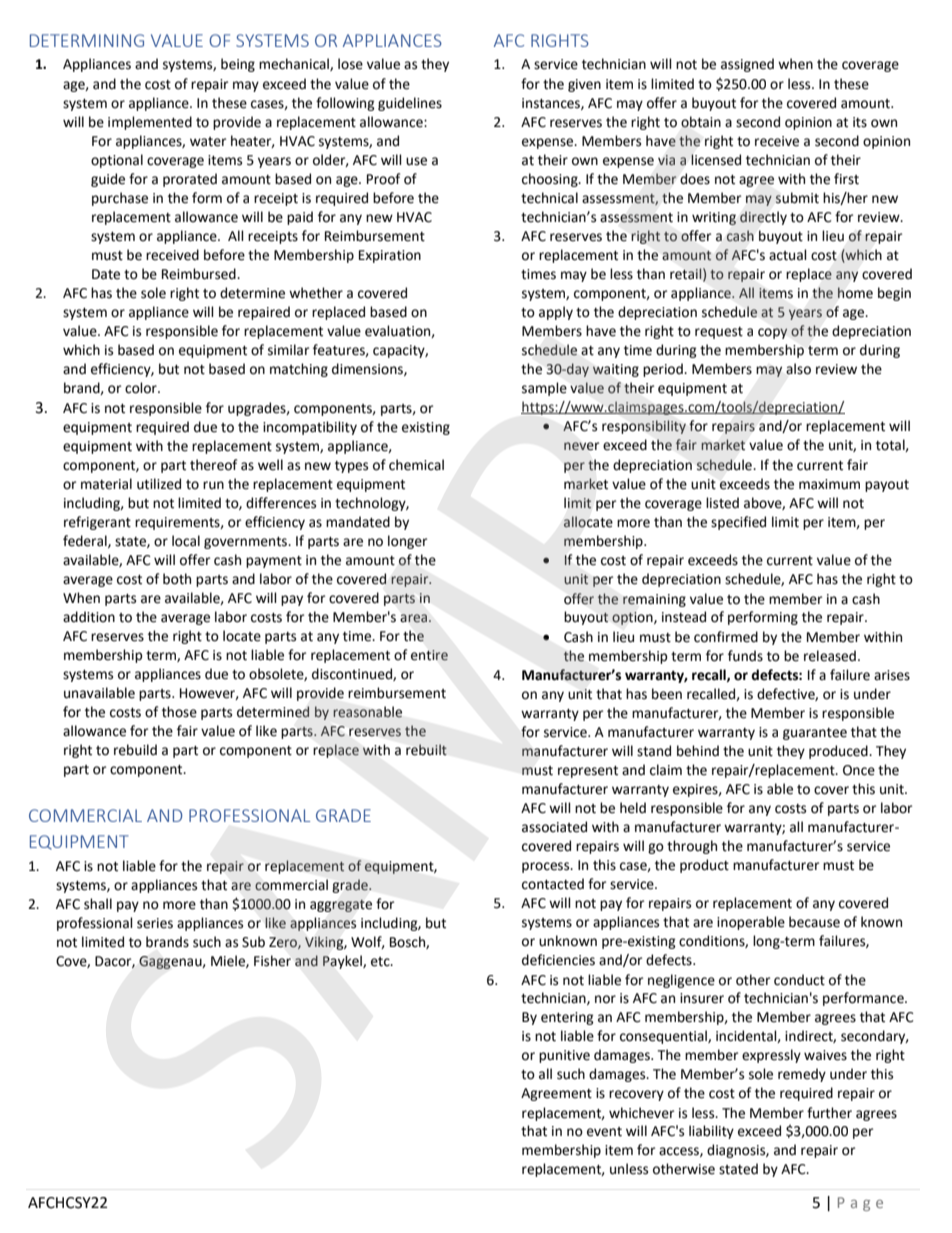  What do you see at coordinates (229, 961) in the screenshot?
I see `Miele` at bounding box center [229, 961].
